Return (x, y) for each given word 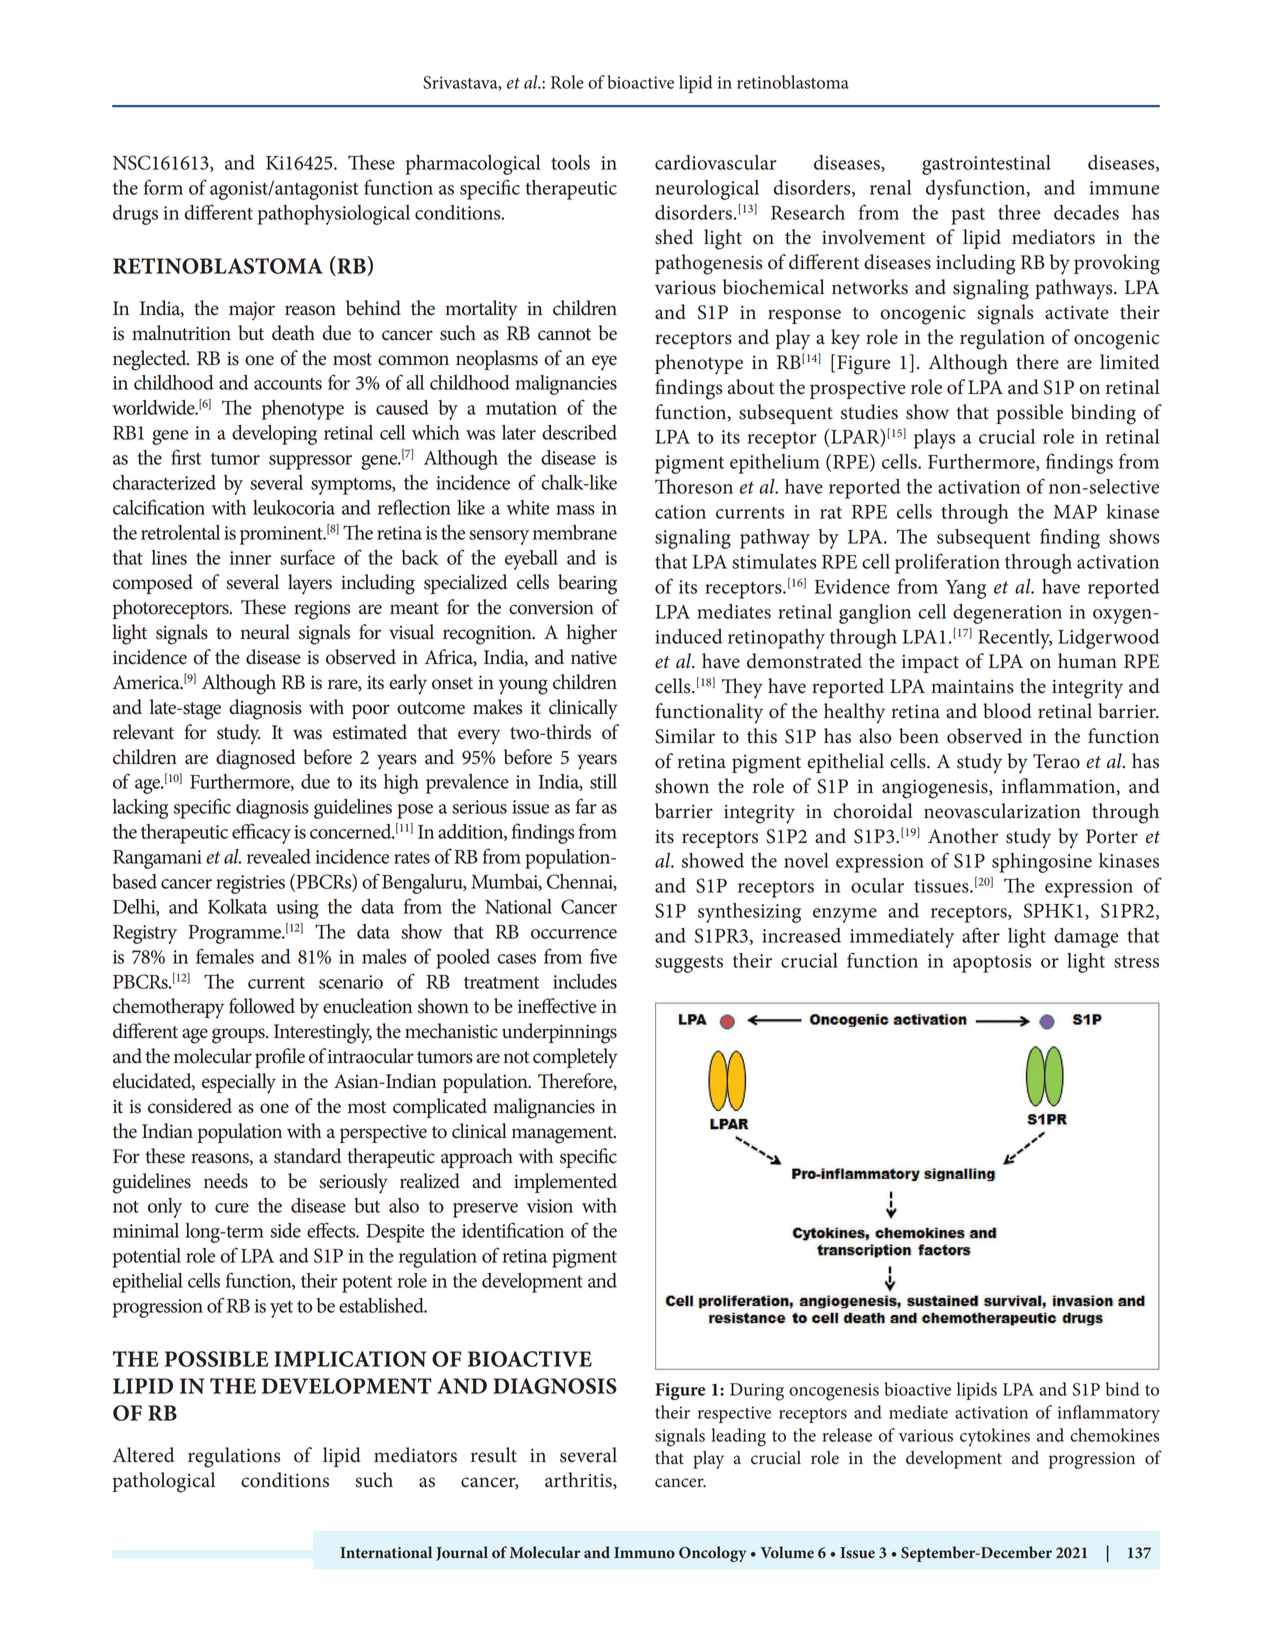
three (1019, 212)
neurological (707, 190)
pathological (163, 1482)
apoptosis (992, 963)
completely (575, 1058)
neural (265, 632)
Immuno (644, 1553)
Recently (1015, 639)
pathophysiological (333, 215)
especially (239, 1083)
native (594, 657)
